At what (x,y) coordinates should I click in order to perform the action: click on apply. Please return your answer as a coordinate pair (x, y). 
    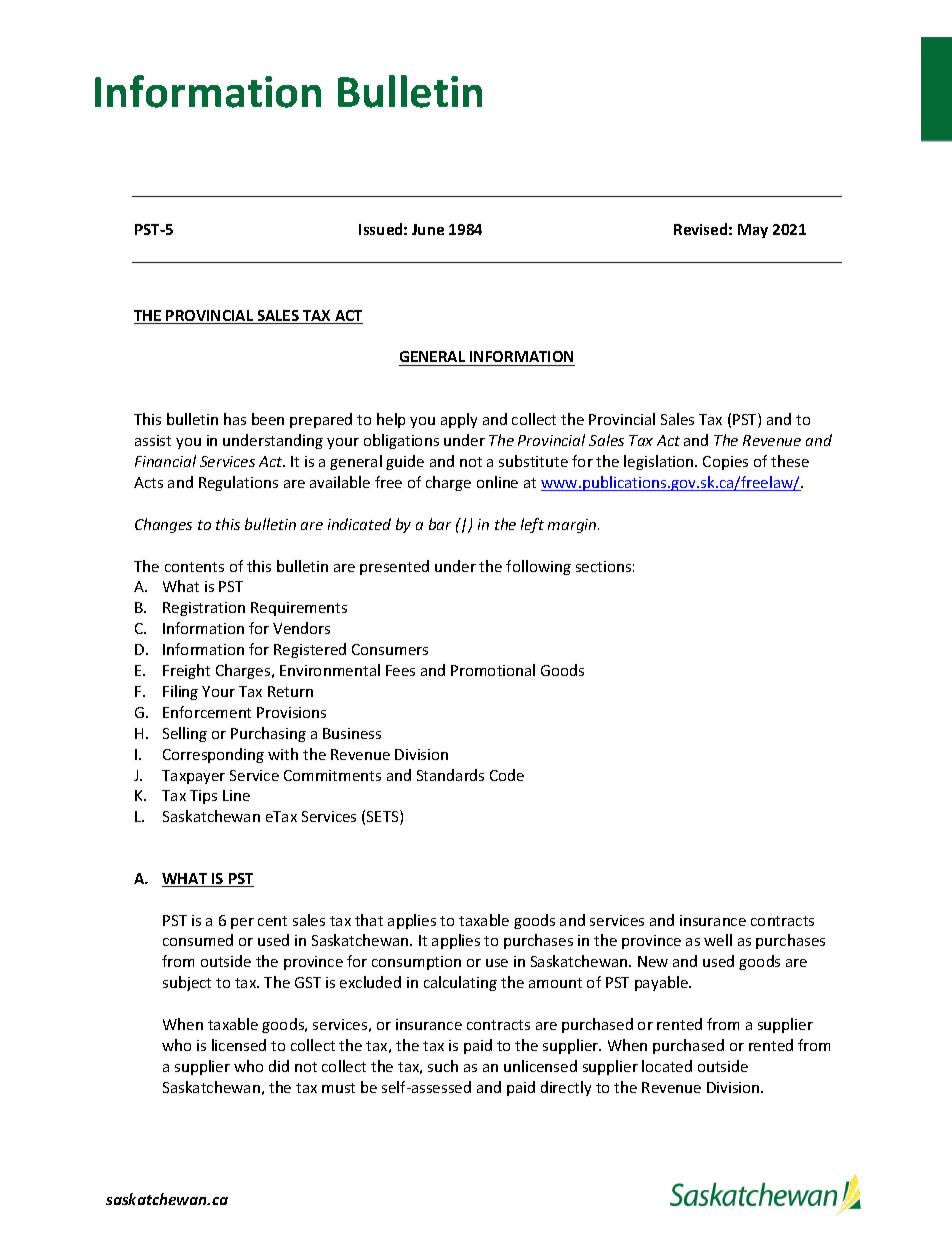
    Looking at the image, I should click on (459, 420).
